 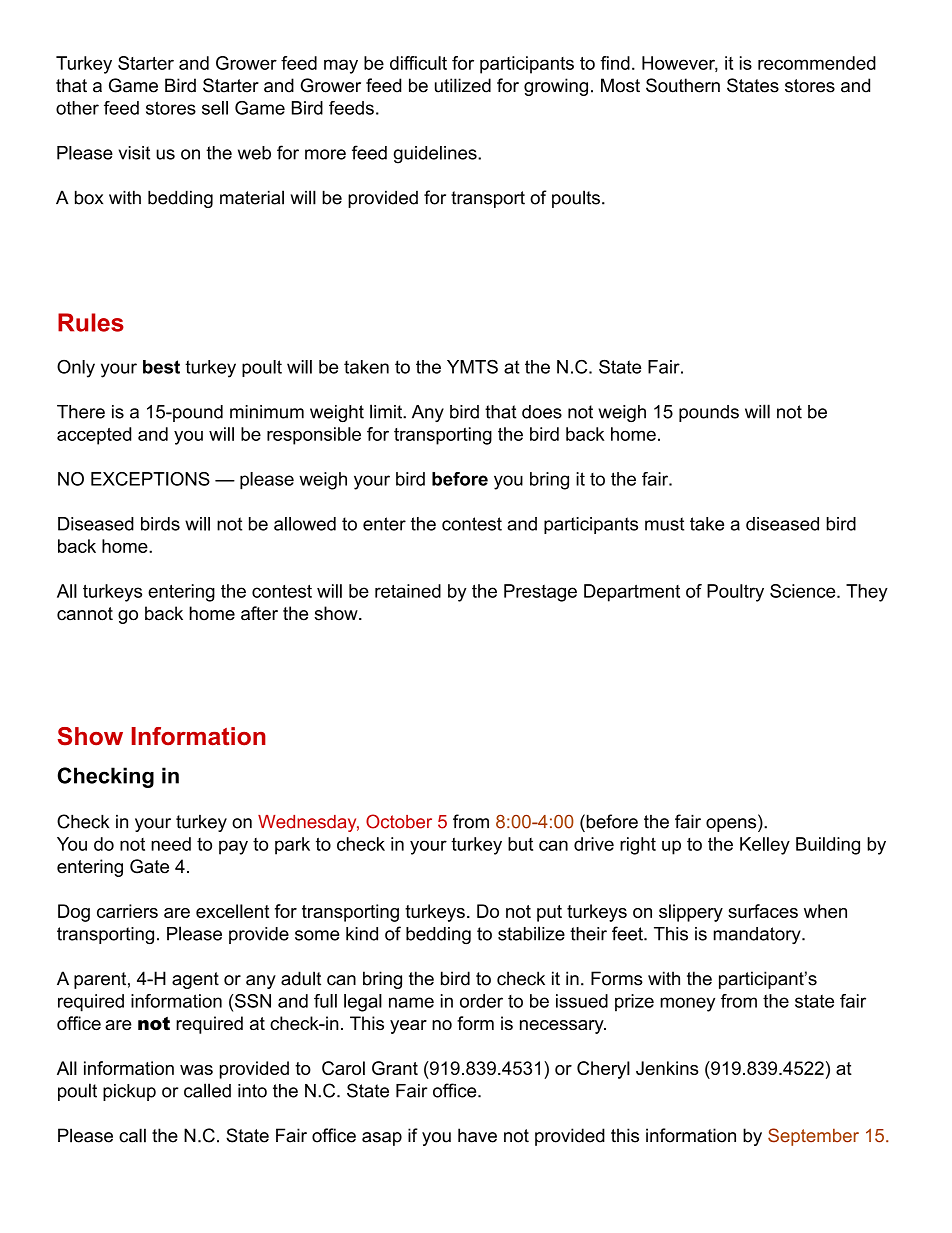 I want to click on have, so click(x=477, y=1135).
